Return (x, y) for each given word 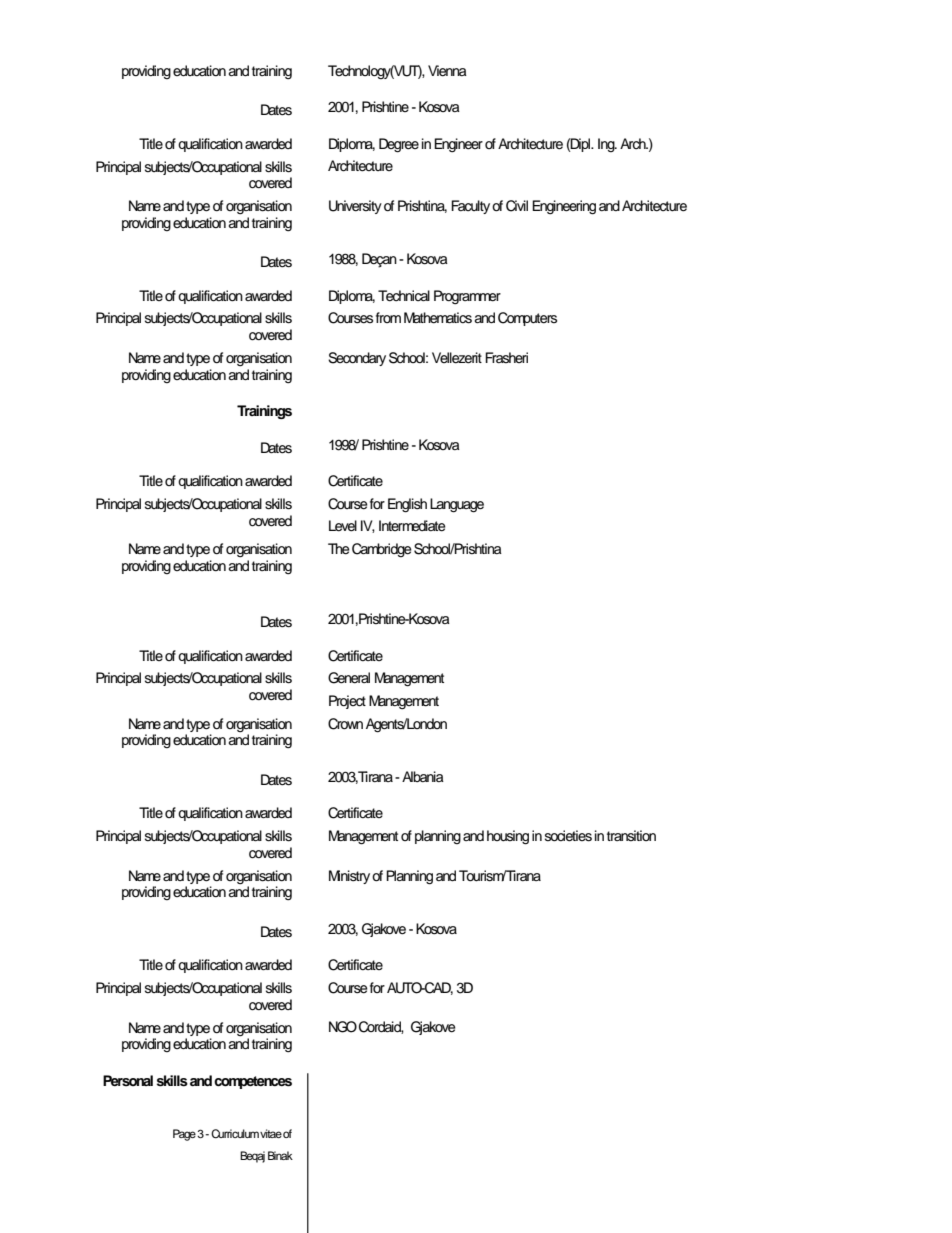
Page (184, 1135)
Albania (423, 776)
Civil (517, 206)
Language (457, 505)
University (355, 207)
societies (568, 836)
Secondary (357, 359)
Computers (527, 319)
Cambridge (382, 550)
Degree (399, 145)
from (388, 317)
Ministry (349, 877)
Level (343, 526)
